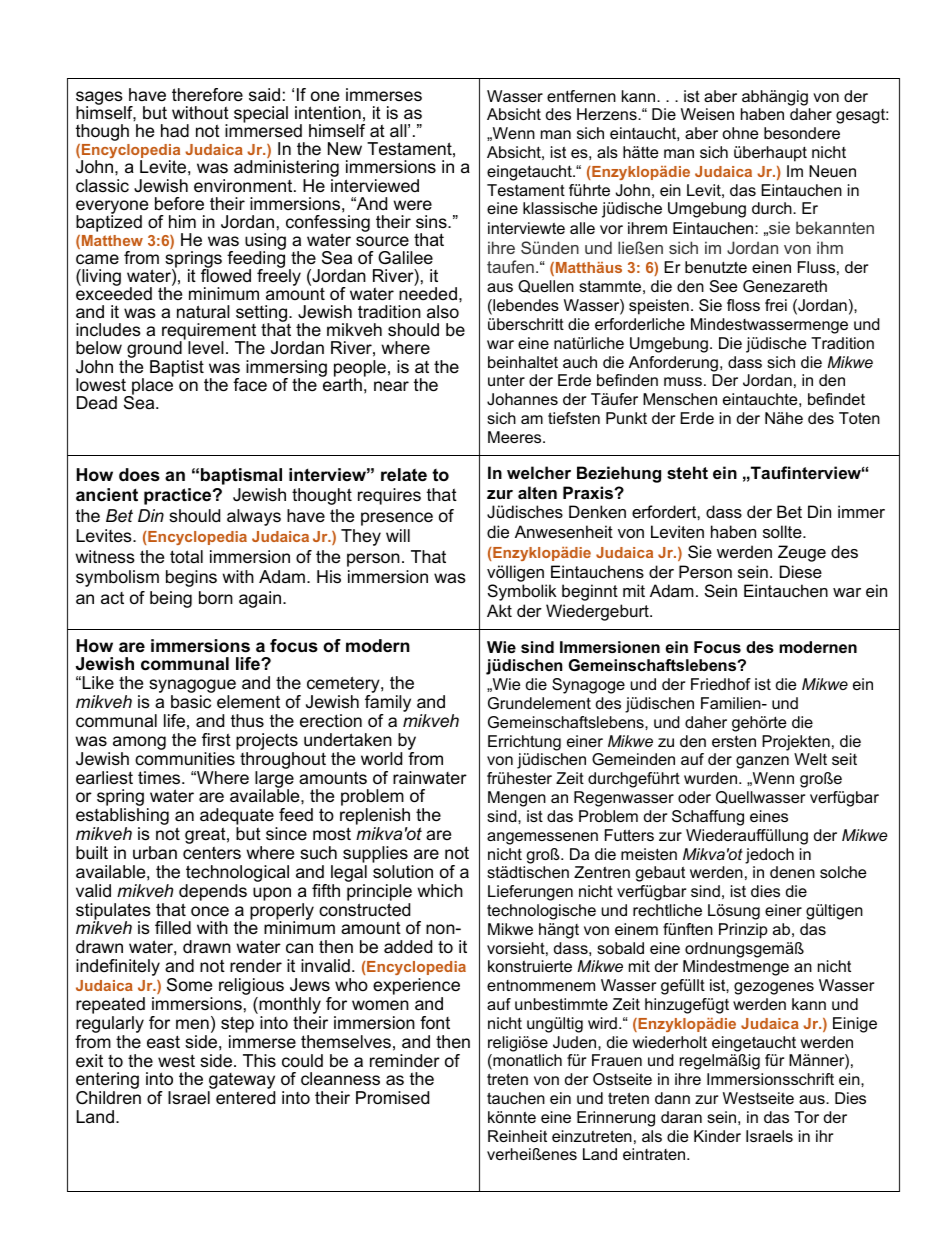 The height and width of the screenshot is (1233, 952). I want to click on entered, so click(245, 1098).
